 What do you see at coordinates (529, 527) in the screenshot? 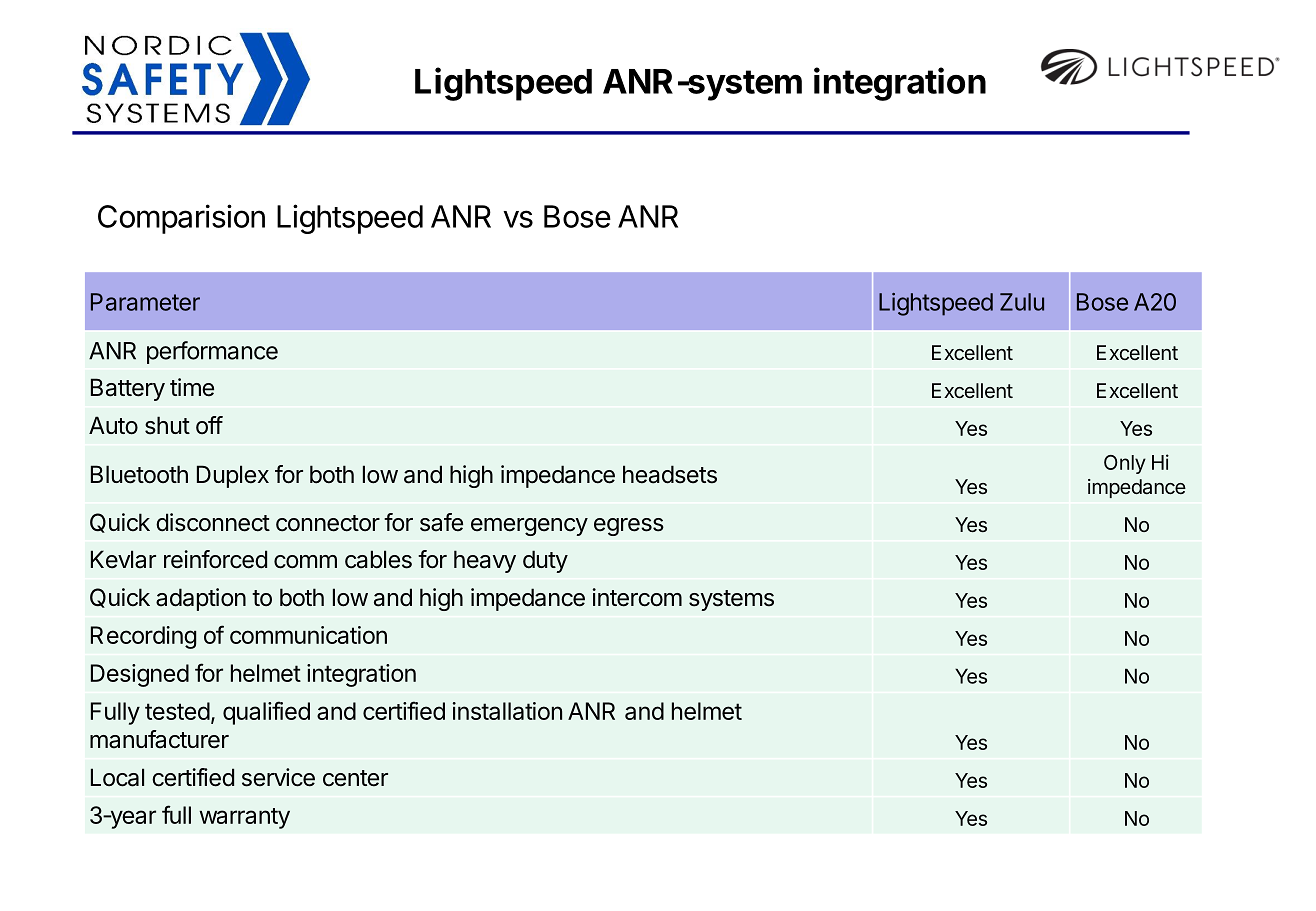
I see `emergency` at bounding box center [529, 527].
